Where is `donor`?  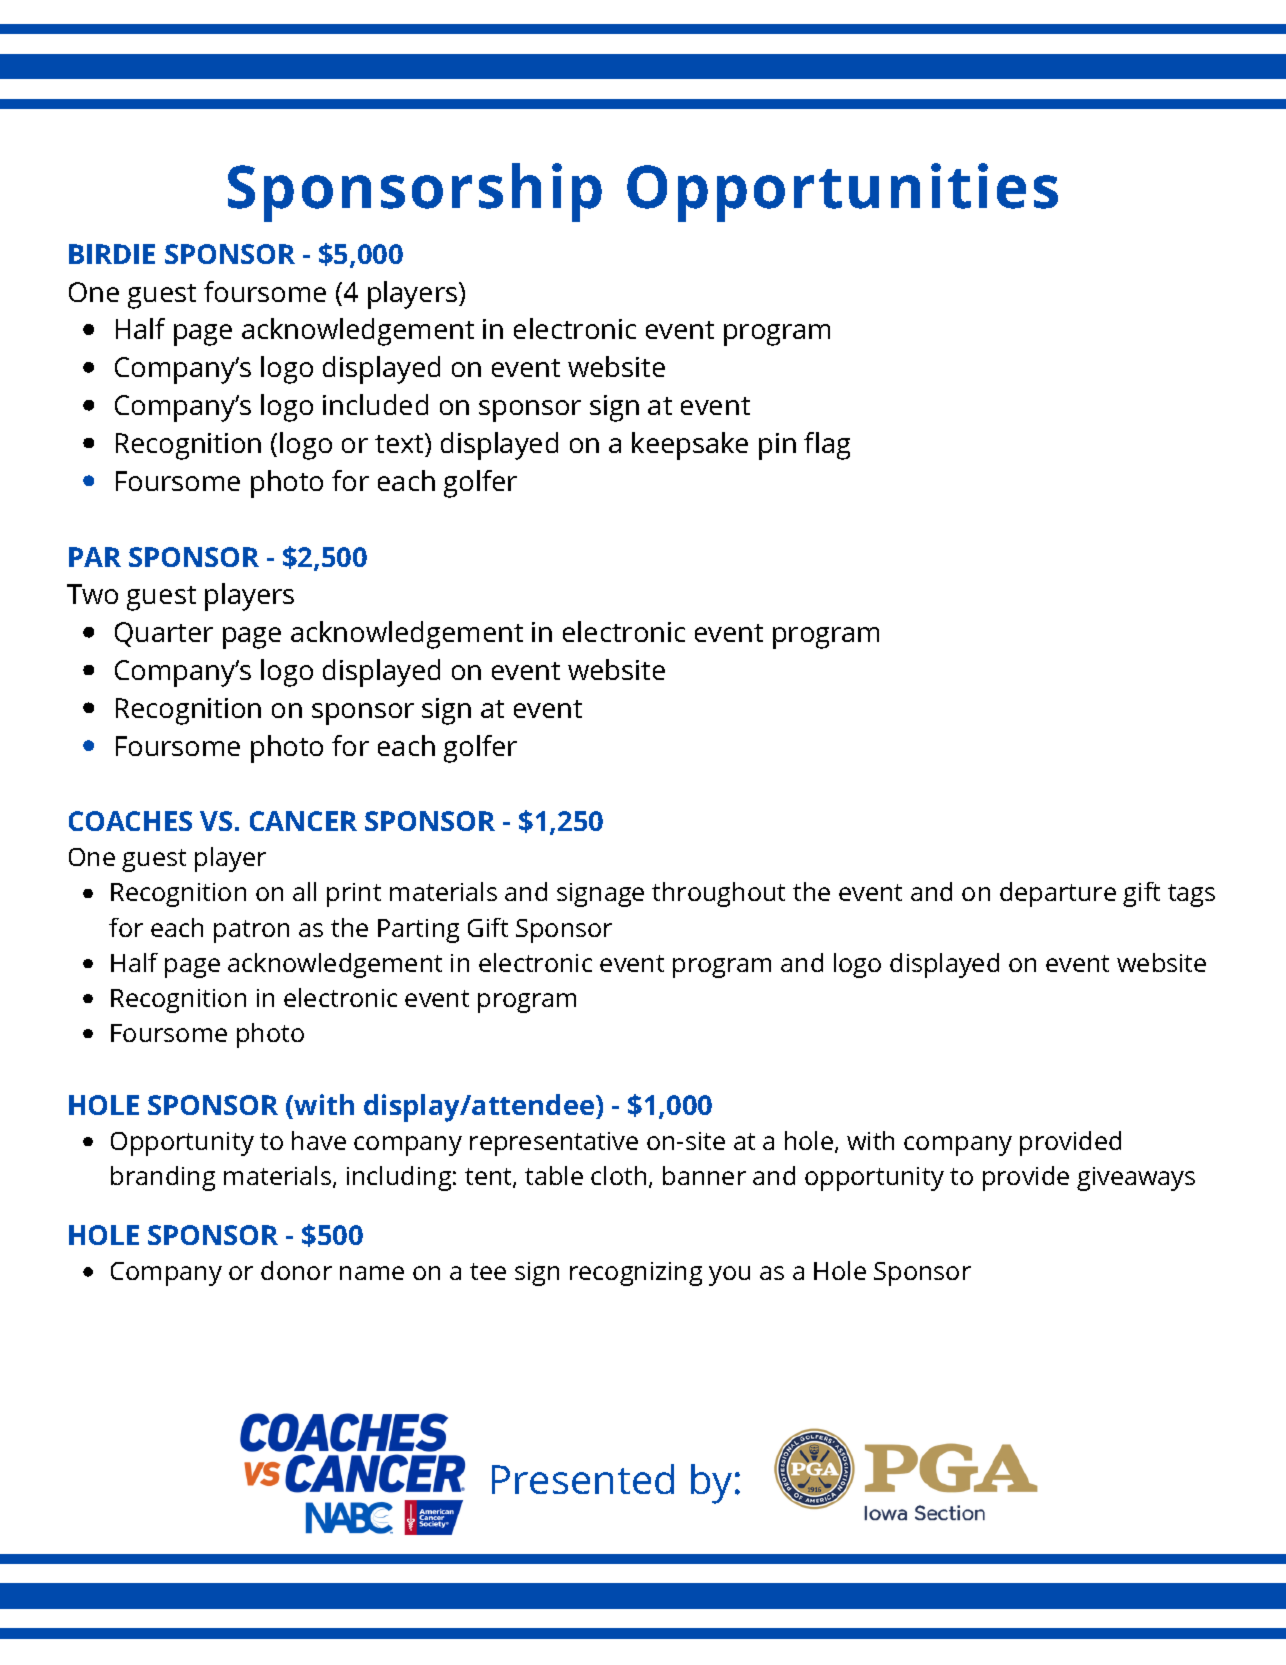 donor is located at coordinates (296, 1270).
